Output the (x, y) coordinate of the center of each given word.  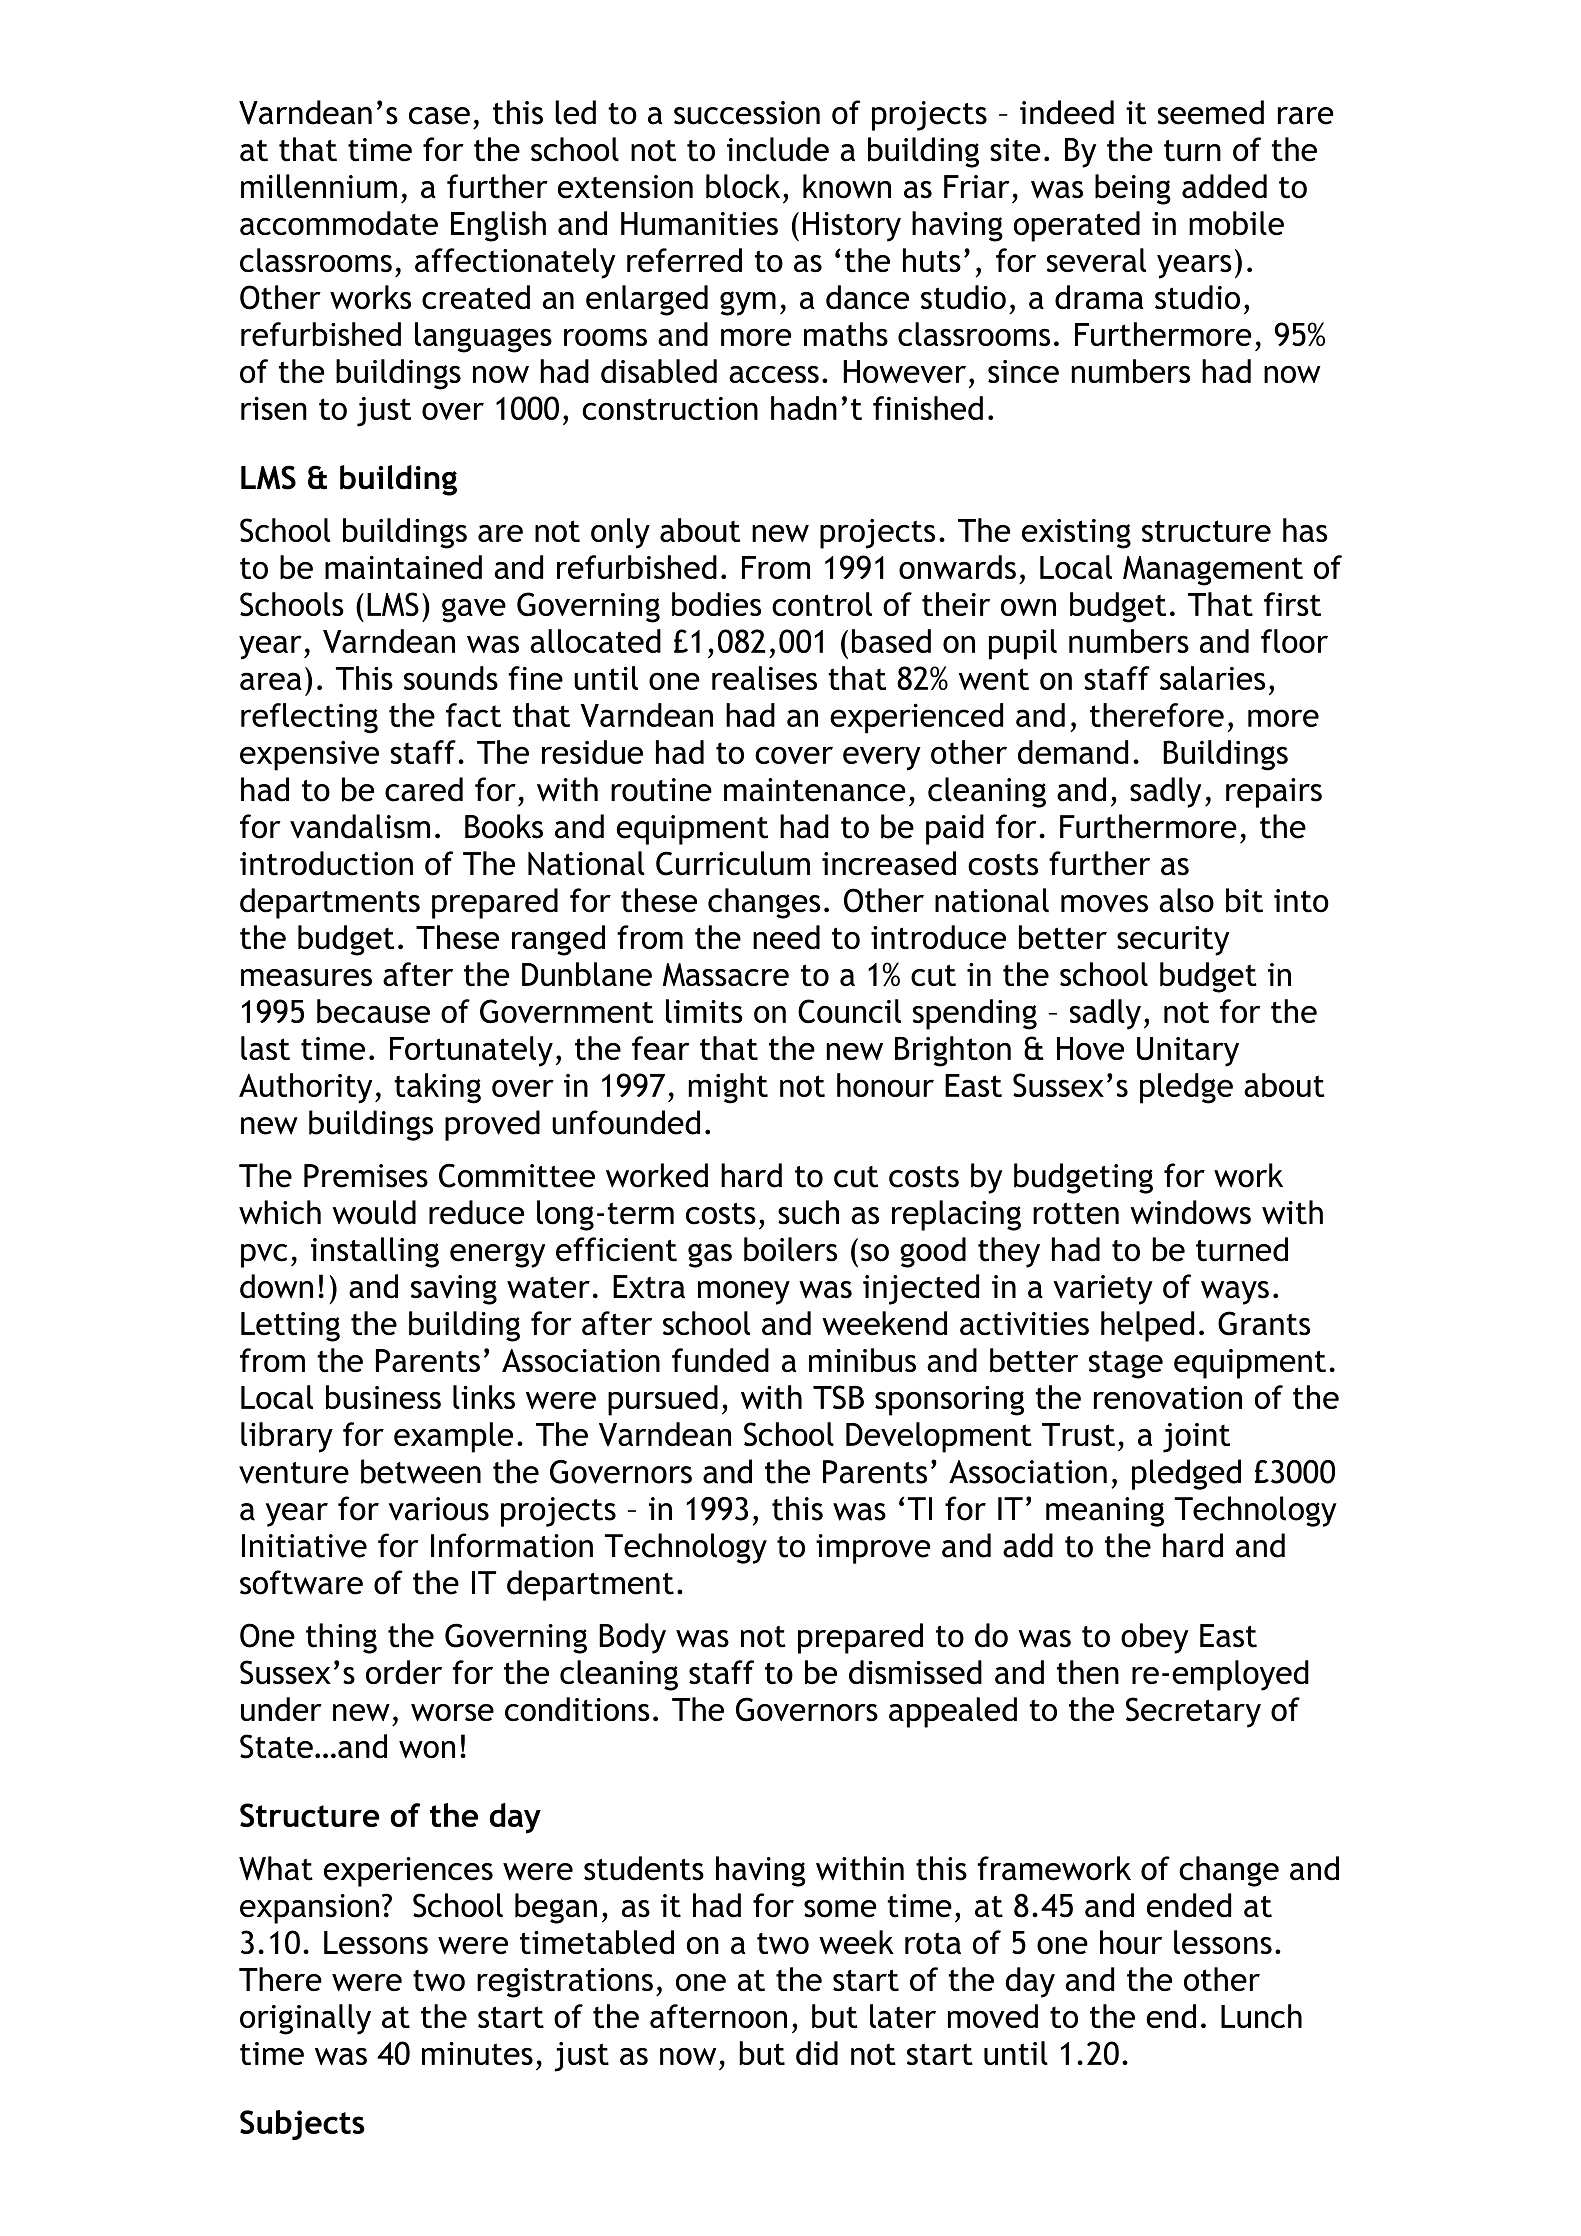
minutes (477, 2053)
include (778, 149)
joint (1196, 1438)
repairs (1274, 793)
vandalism (360, 826)
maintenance (815, 790)
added (1224, 186)
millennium (319, 186)
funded (720, 1360)
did (817, 2053)
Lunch (1261, 2016)
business (383, 1397)
